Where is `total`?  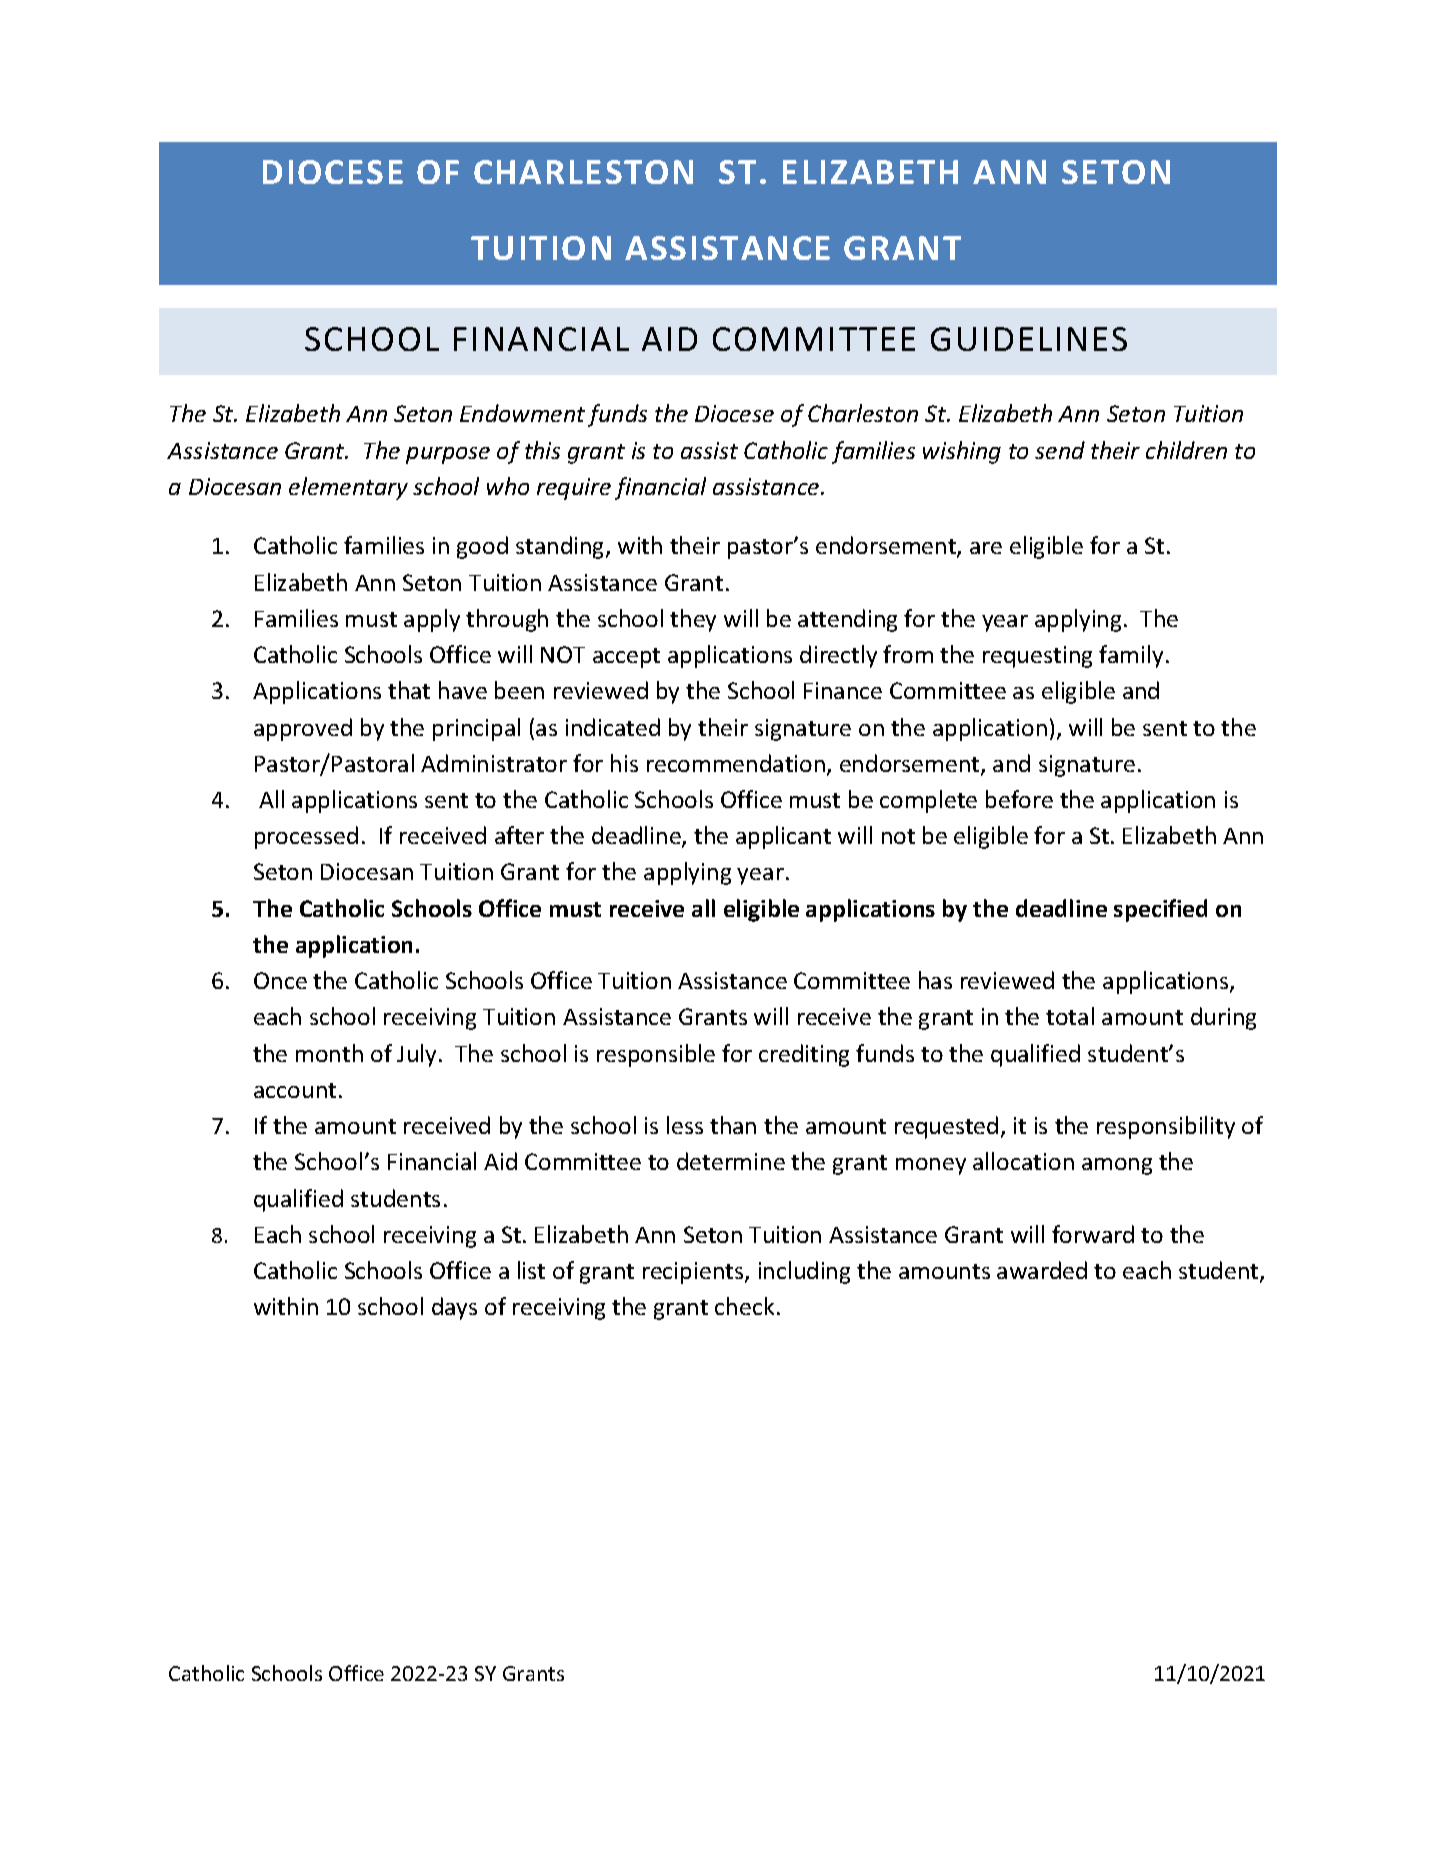
total is located at coordinates (1070, 1016).
